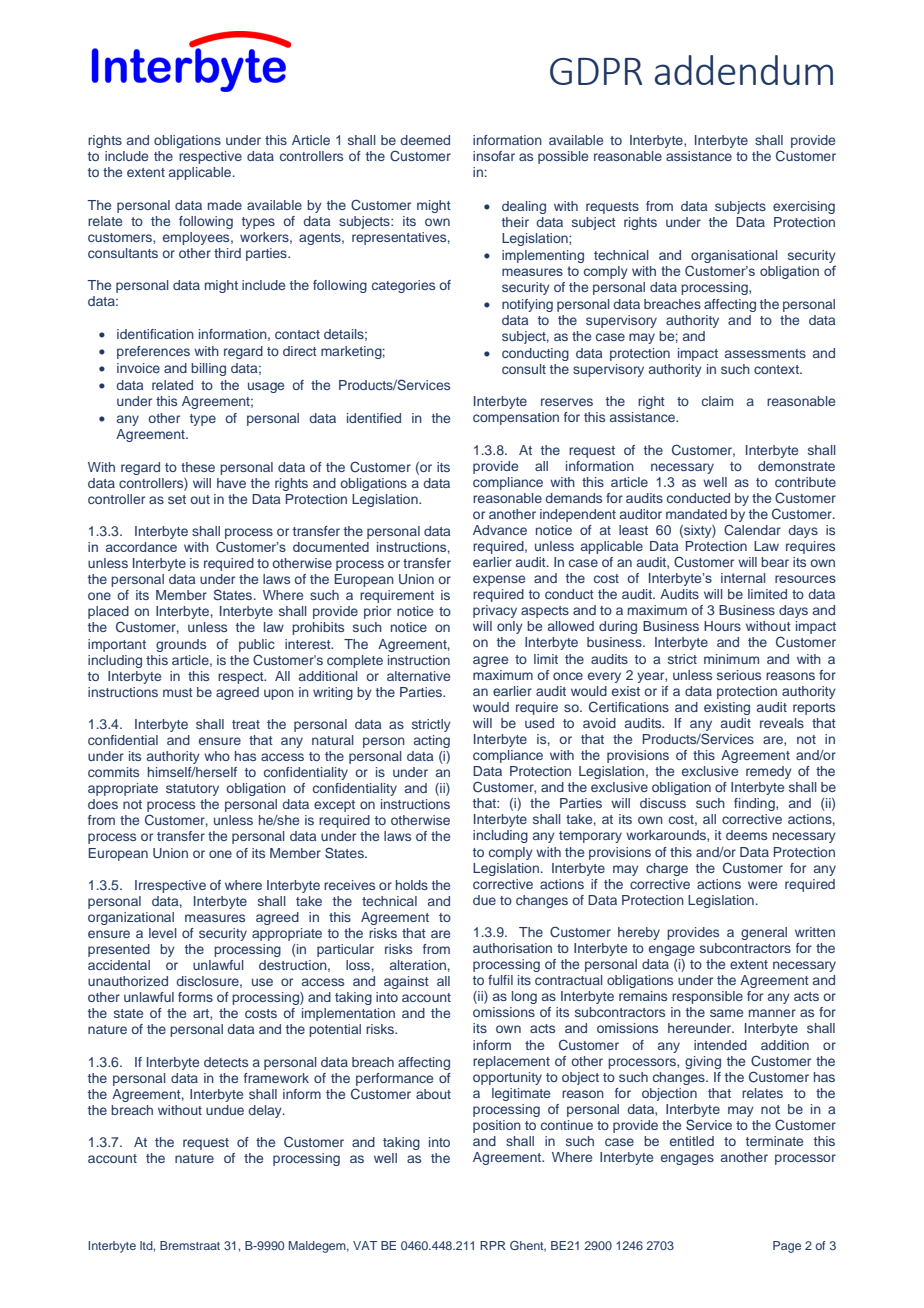 The height and width of the image is (1308, 924). Describe the element at coordinates (225, 1110) in the image. I see `undue` at that location.
